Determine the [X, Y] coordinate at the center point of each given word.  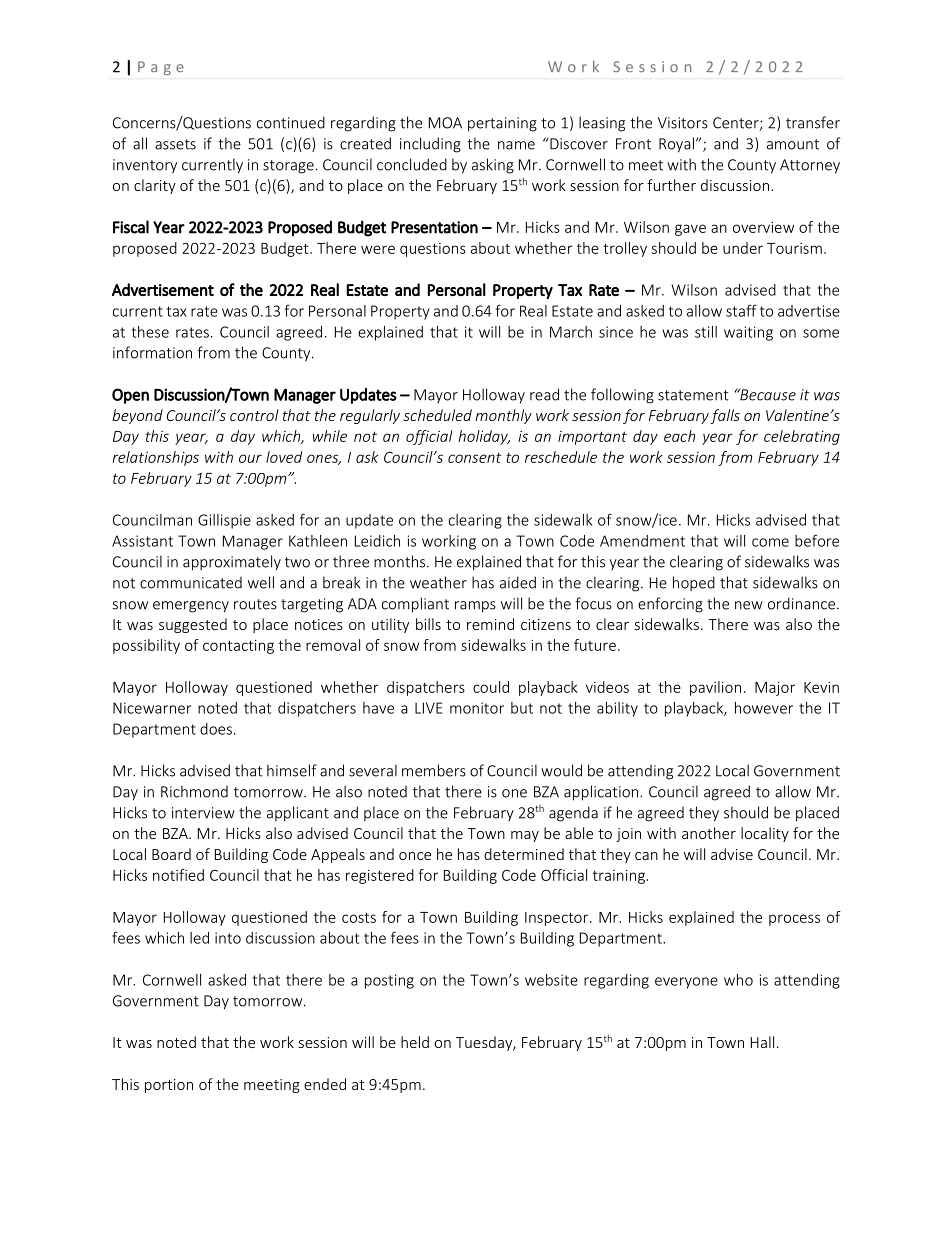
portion [169, 1086]
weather [438, 582]
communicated [191, 583]
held [415, 1042]
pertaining [502, 124]
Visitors [683, 123]
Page [161, 68]
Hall [762, 1042]
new [749, 605]
